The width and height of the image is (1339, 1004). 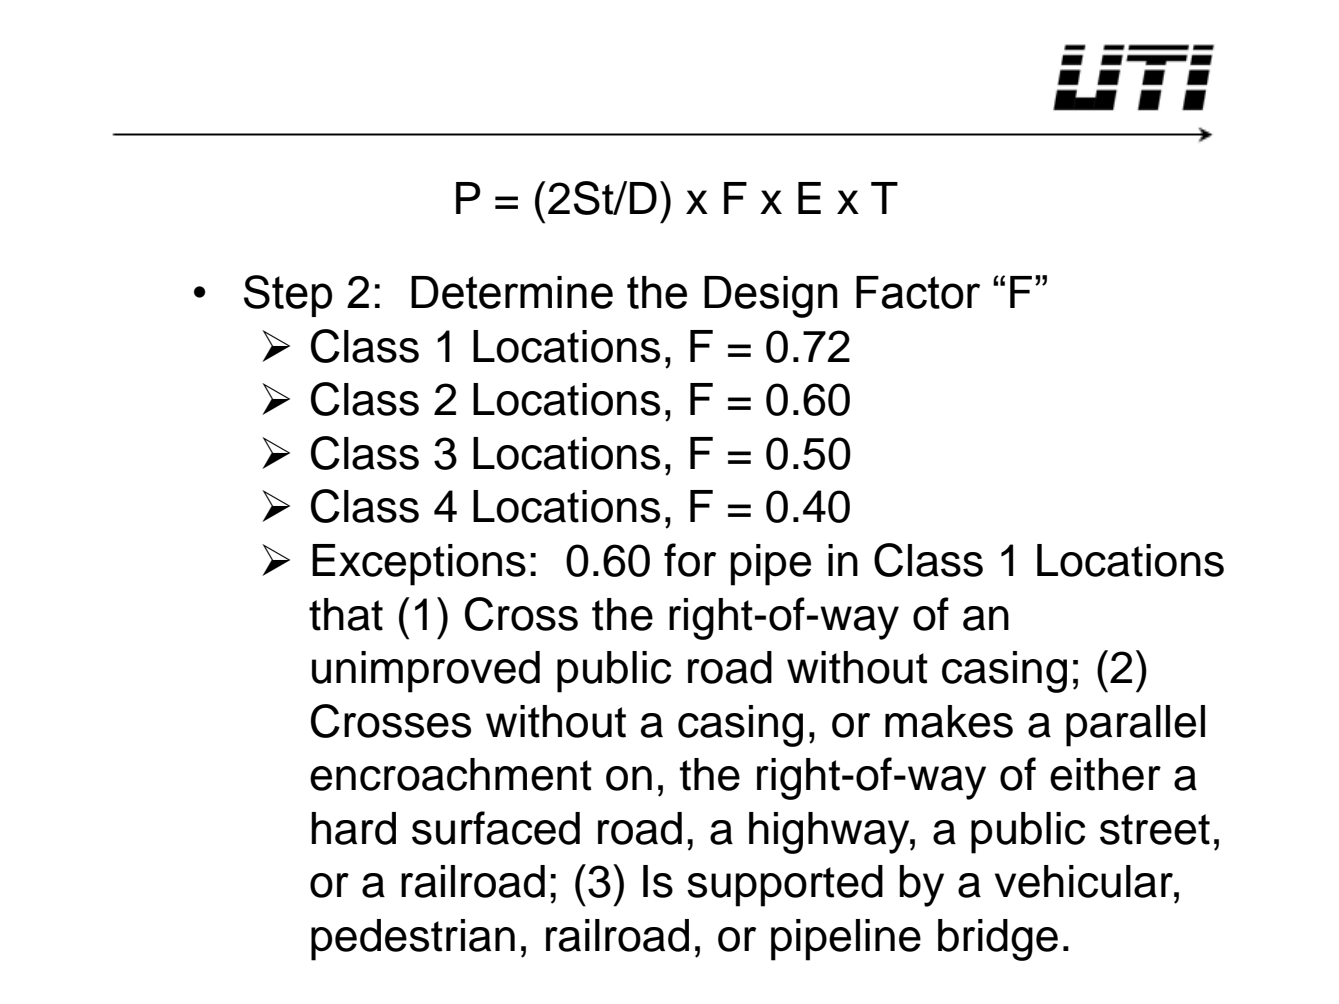 What do you see at coordinates (288, 296) in the image?
I see `Step` at bounding box center [288, 296].
